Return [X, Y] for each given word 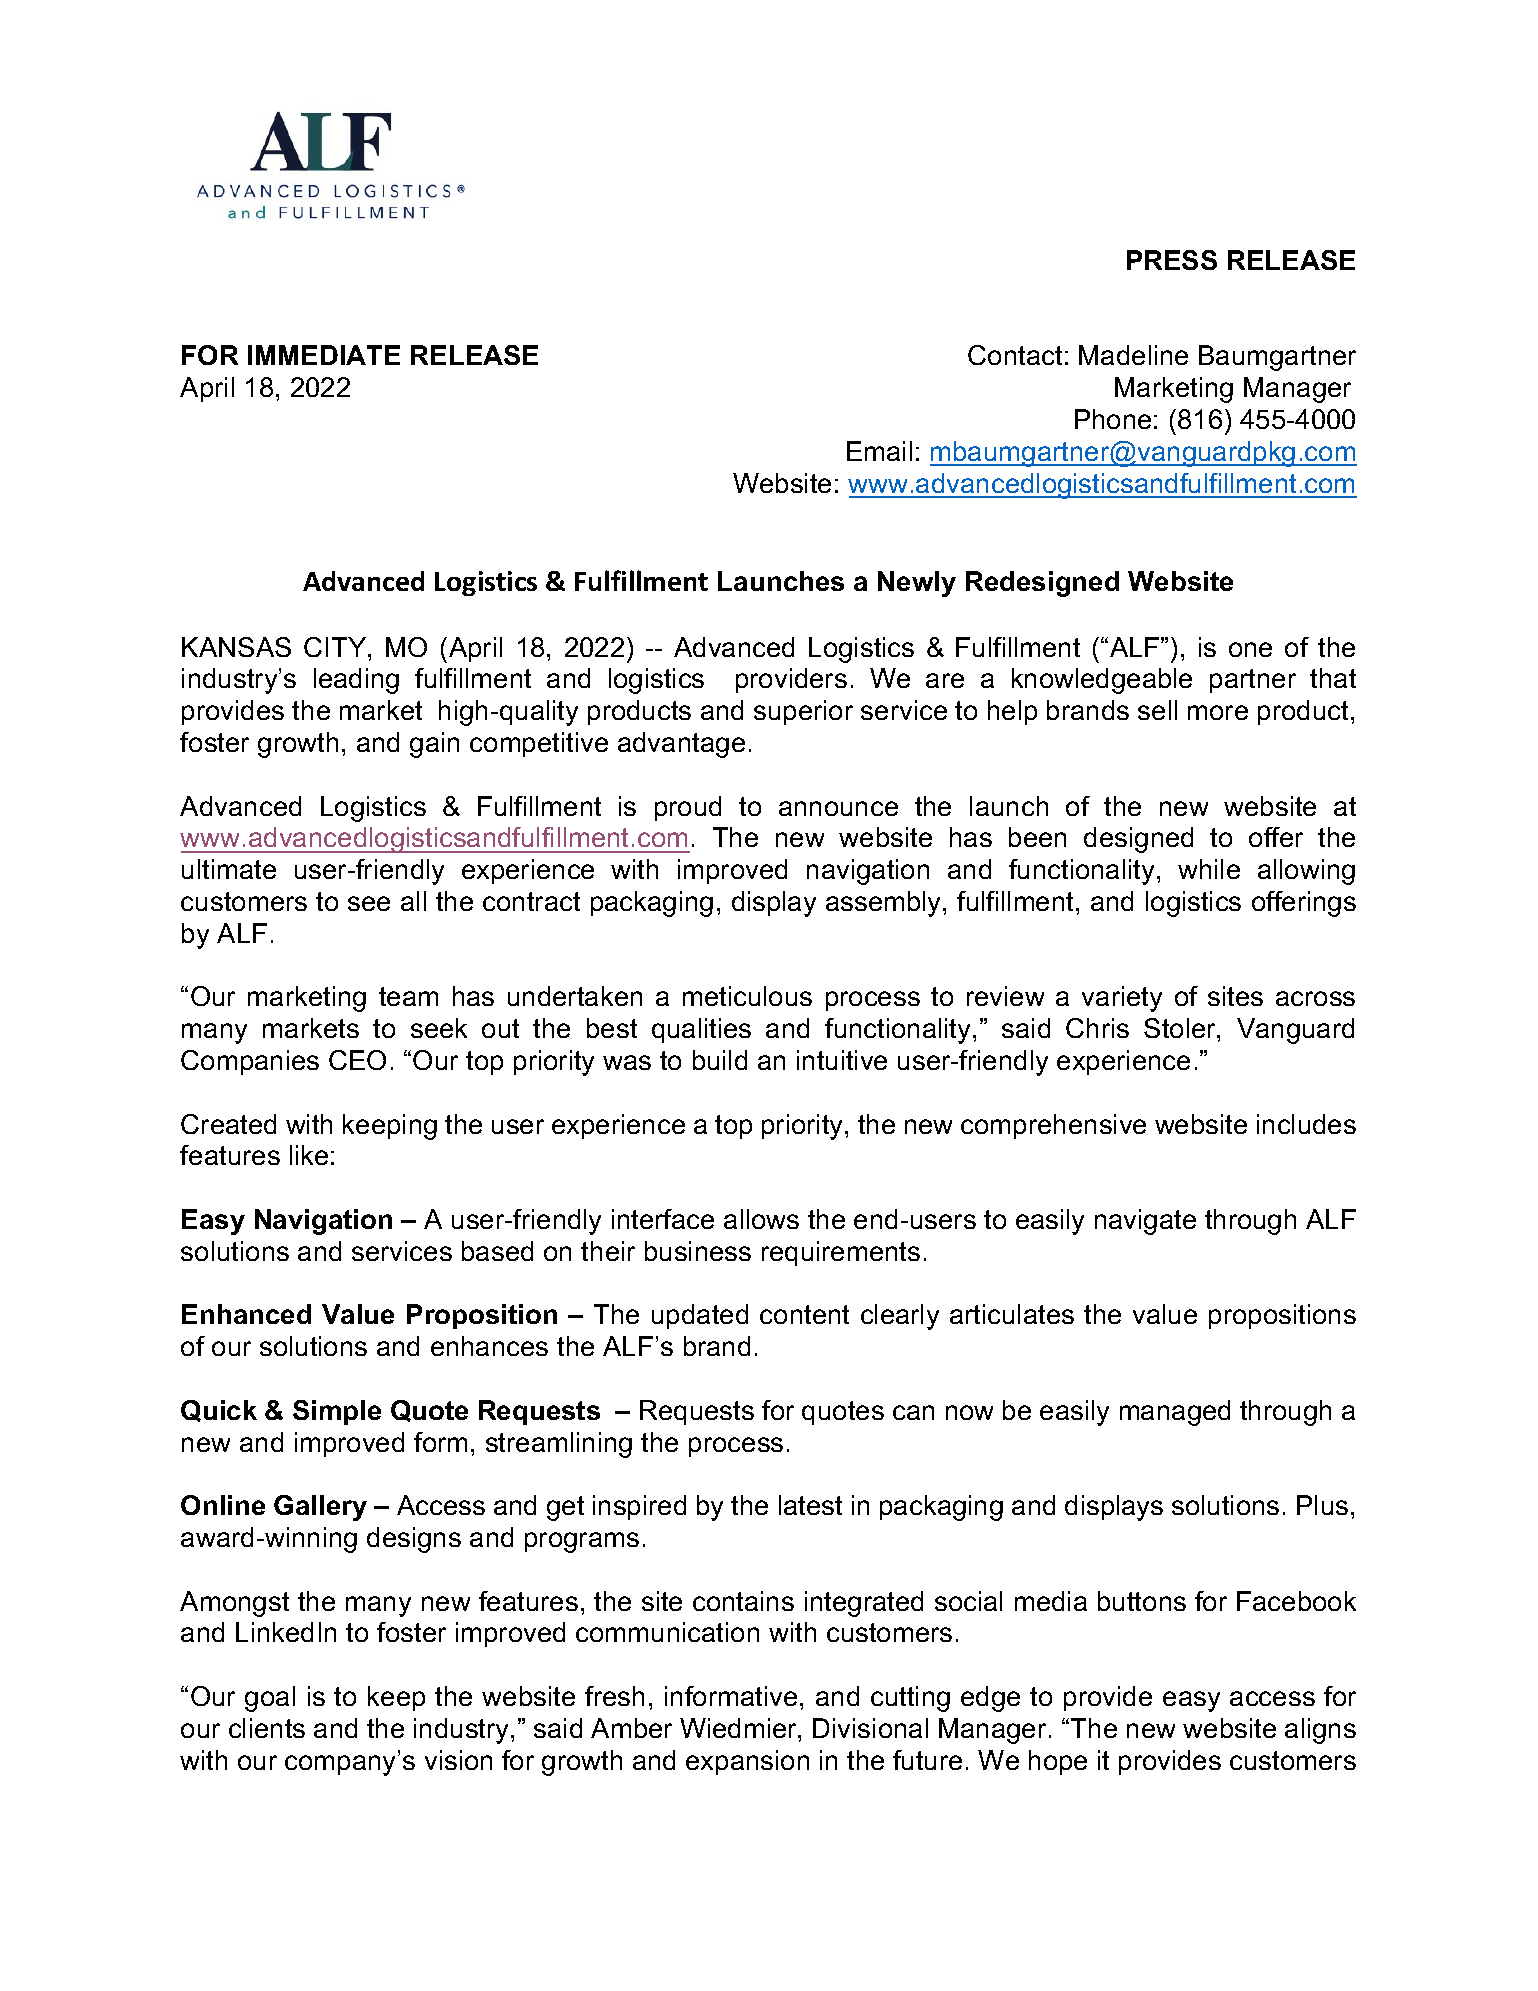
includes [1306, 1124]
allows [761, 1219]
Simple [337, 1412]
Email [879, 451]
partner [1253, 681]
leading [356, 681]
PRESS [1172, 260]
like [309, 1155]
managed [1175, 1413]
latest [810, 1505]
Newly [917, 584]
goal [270, 1699]
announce [838, 808]
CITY [336, 647]
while [1209, 869]
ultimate [229, 869]
